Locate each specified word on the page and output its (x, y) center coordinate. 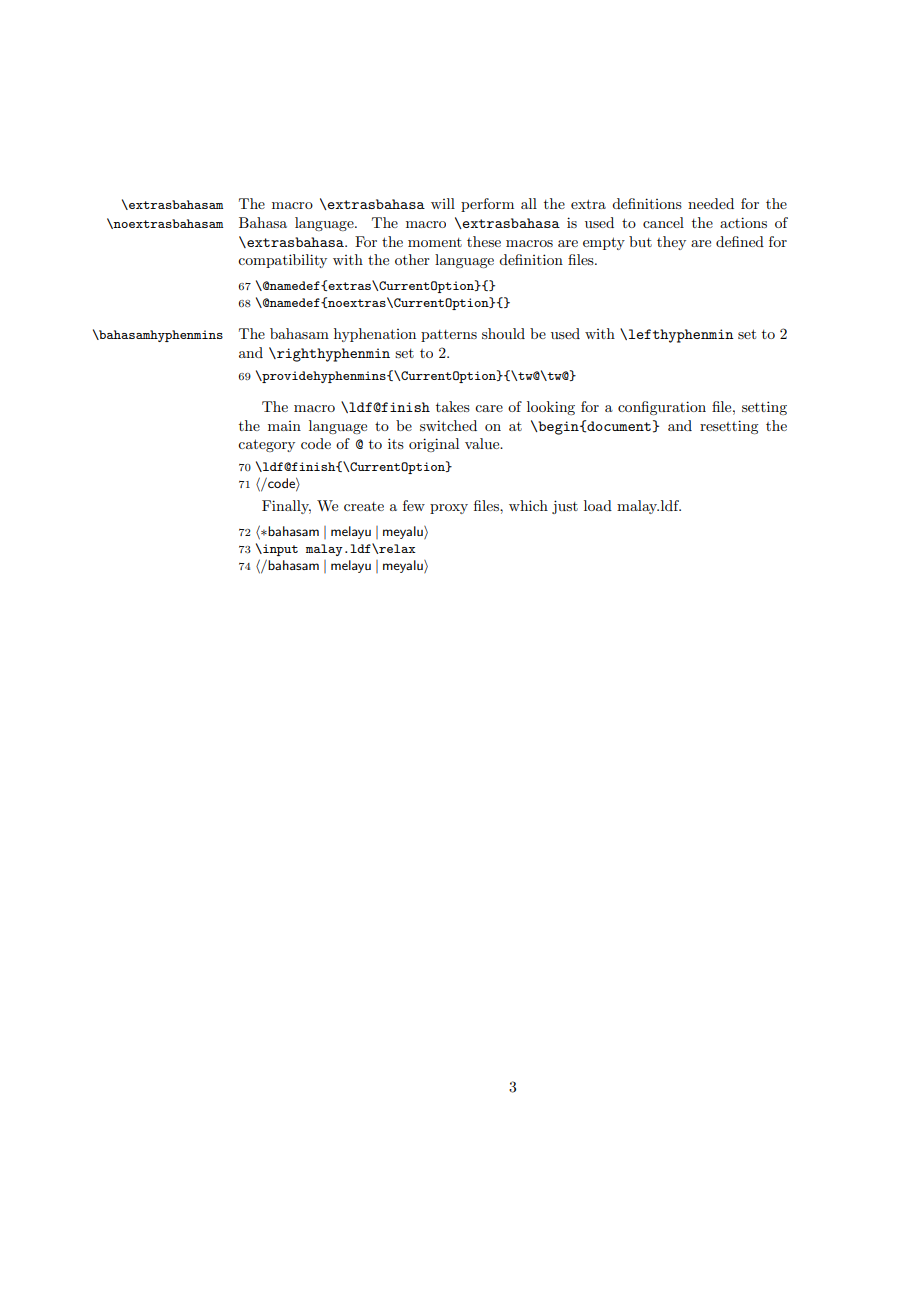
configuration (662, 408)
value (483, 443)
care (489, 408)
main (284, 426)
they (671, 243)
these (484, 241)
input (279, 550)
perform (487, 205)
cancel (663, 222)
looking (551, 408)
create (364, 506)
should (503, 333)
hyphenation (375, 335)
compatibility (282, 261)
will (443, 203)
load (598, 505)
